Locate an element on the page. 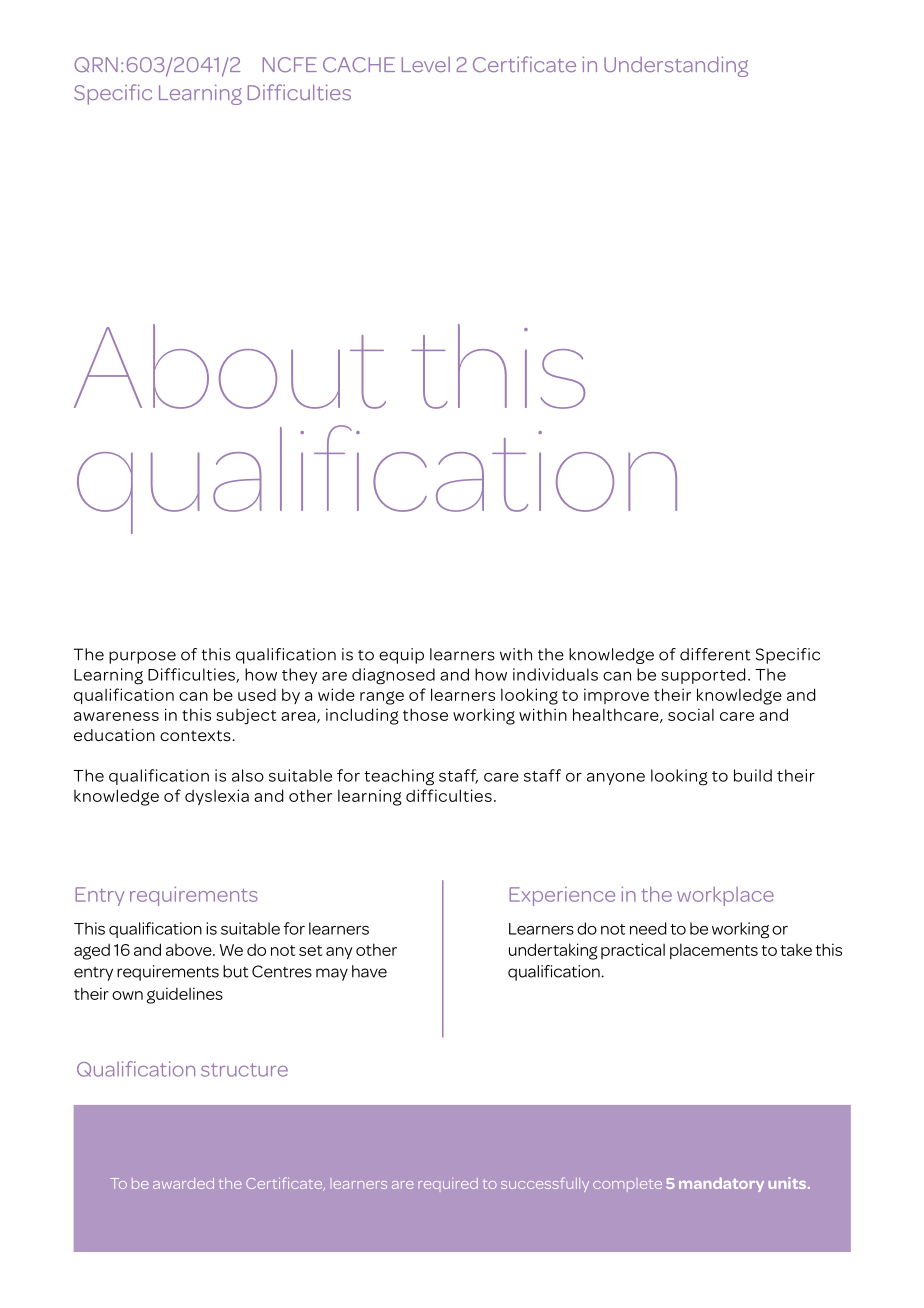 The width and height of the page is (924, 1308). Understanding is located at coordinates (676, 66).
